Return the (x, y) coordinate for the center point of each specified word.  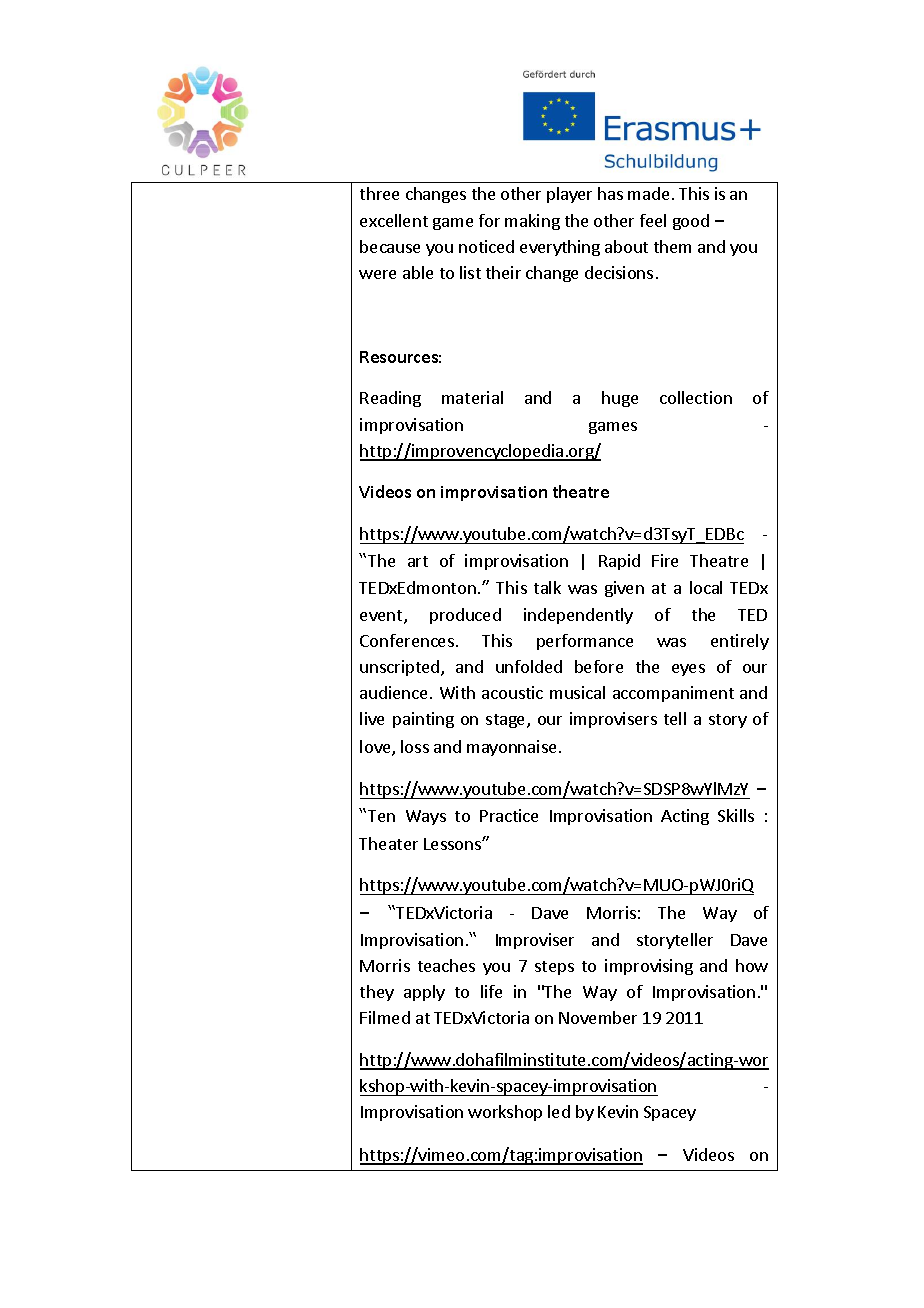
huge (620, 399)
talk (547, 587)
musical (577, 692)
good (691, 222)
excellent (394, 220)
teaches (446, 965)
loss (415, 746)
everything (560, 248)
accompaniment (673, 694)
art (418, 561)
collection (696, 397)
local (706, 587)
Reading (390, 399)
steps (554, 968)
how (752, 965)
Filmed (385, 1017)
